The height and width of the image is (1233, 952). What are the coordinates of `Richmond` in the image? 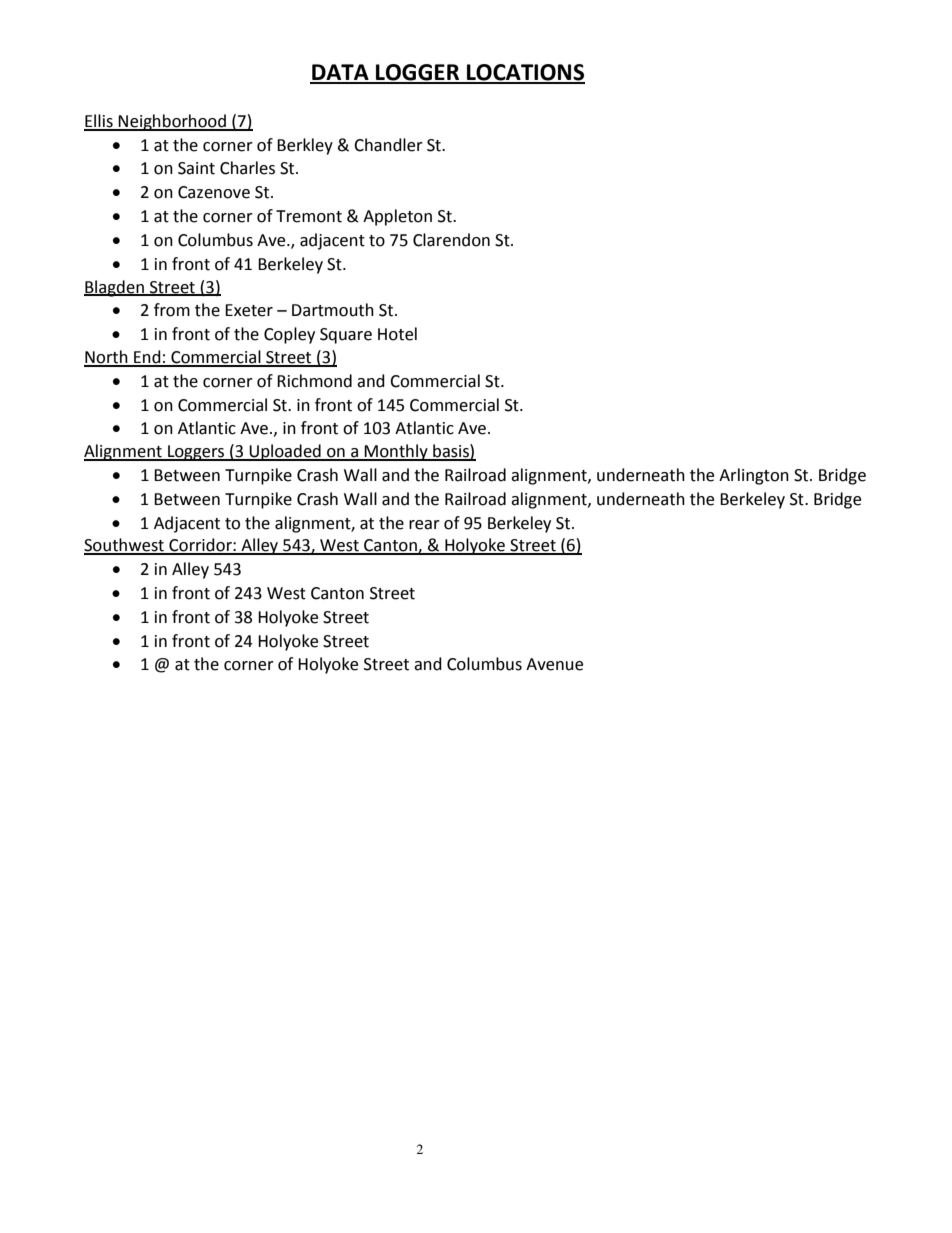 It's located at (314, 381).
